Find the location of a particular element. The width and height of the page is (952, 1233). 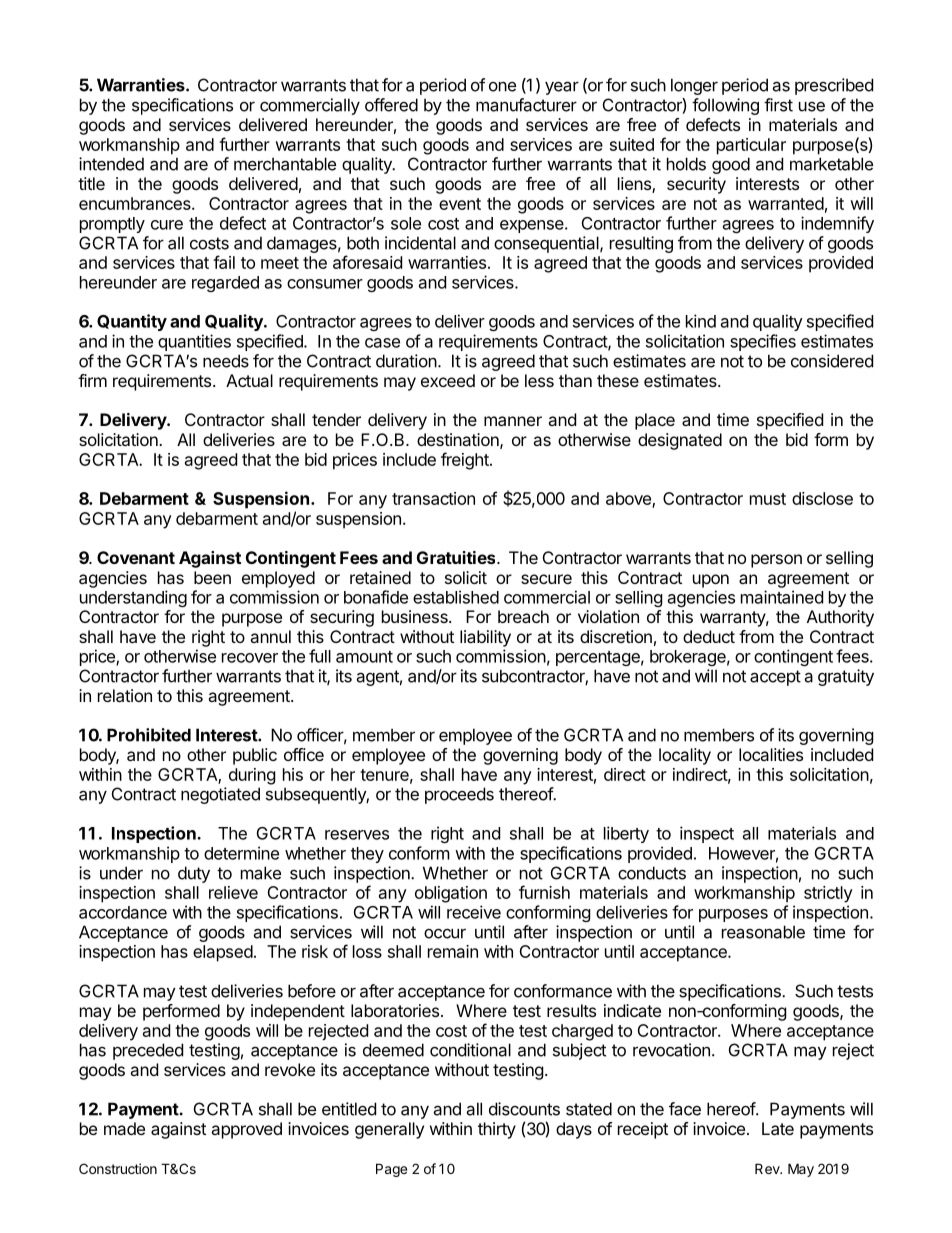

one is located at coordinates (502, 87).
